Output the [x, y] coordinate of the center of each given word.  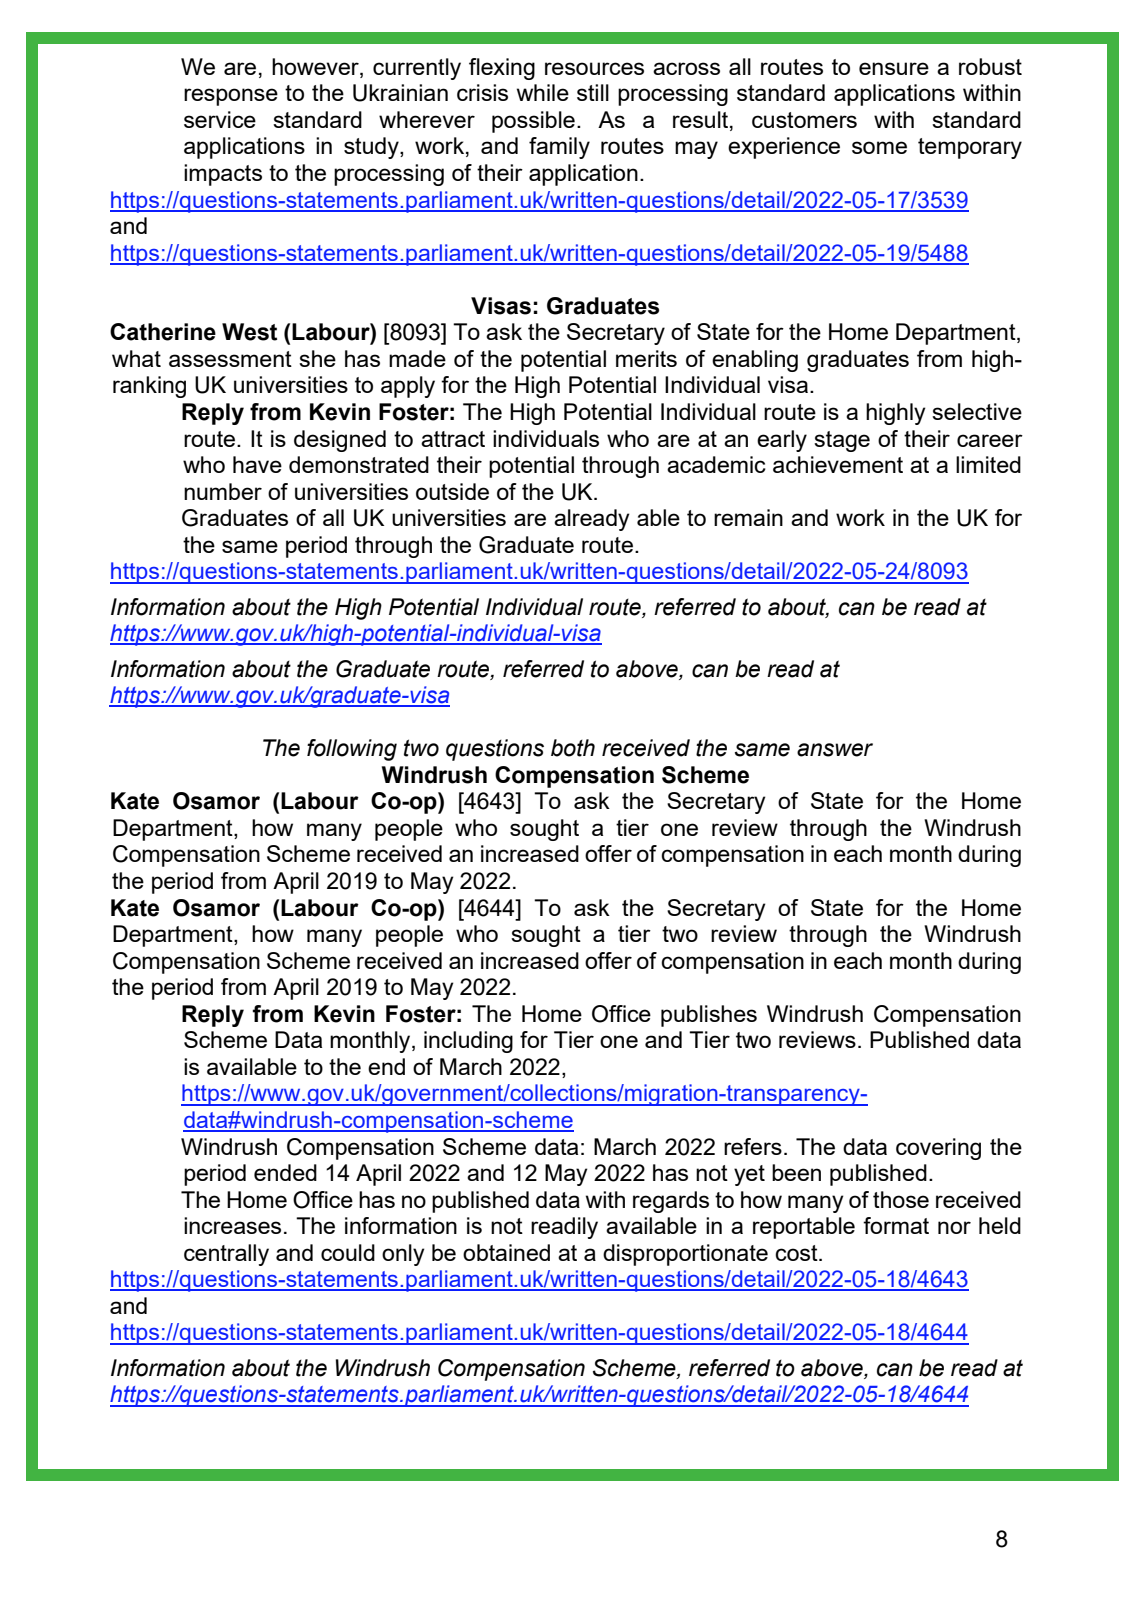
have [257, 464]
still [593, 92]
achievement [838, 464]
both [573, 748]
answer [835, 750]
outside [452, 491]
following [352, 750]
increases [232, 1225]
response [231, 97]
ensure [894, 68]
